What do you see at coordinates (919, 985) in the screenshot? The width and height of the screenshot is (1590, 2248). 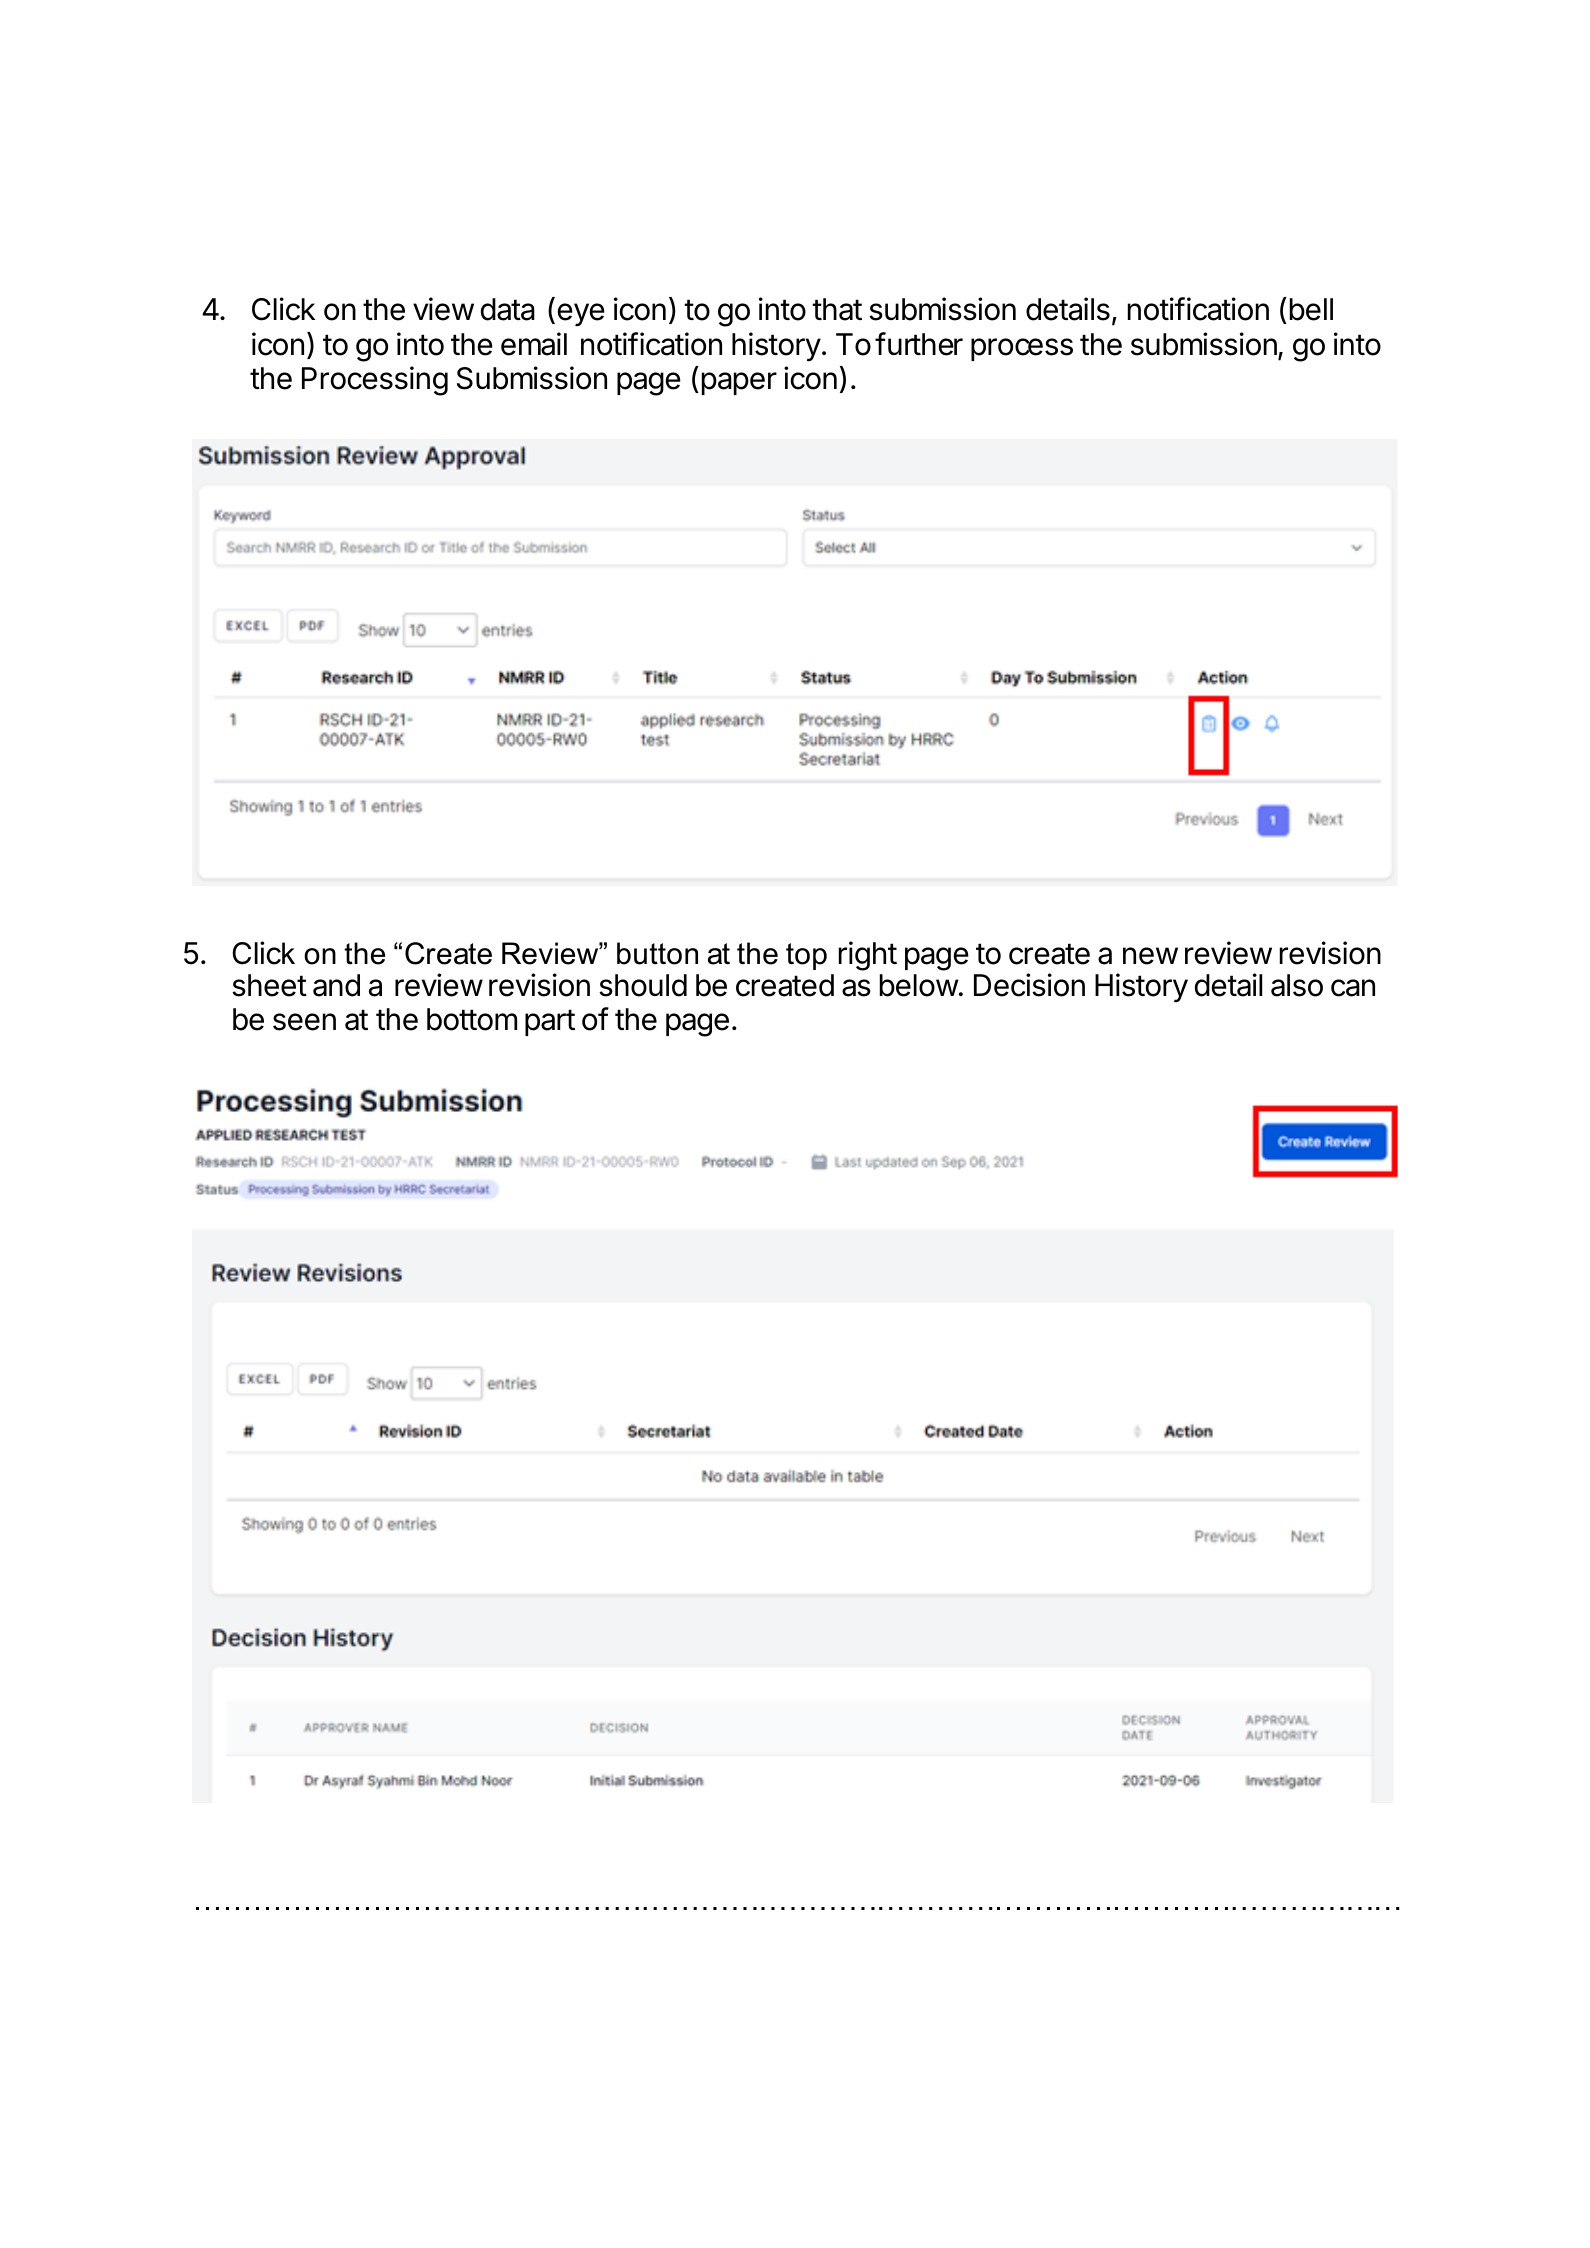 I see `below` at bounding box center [919, 985].
